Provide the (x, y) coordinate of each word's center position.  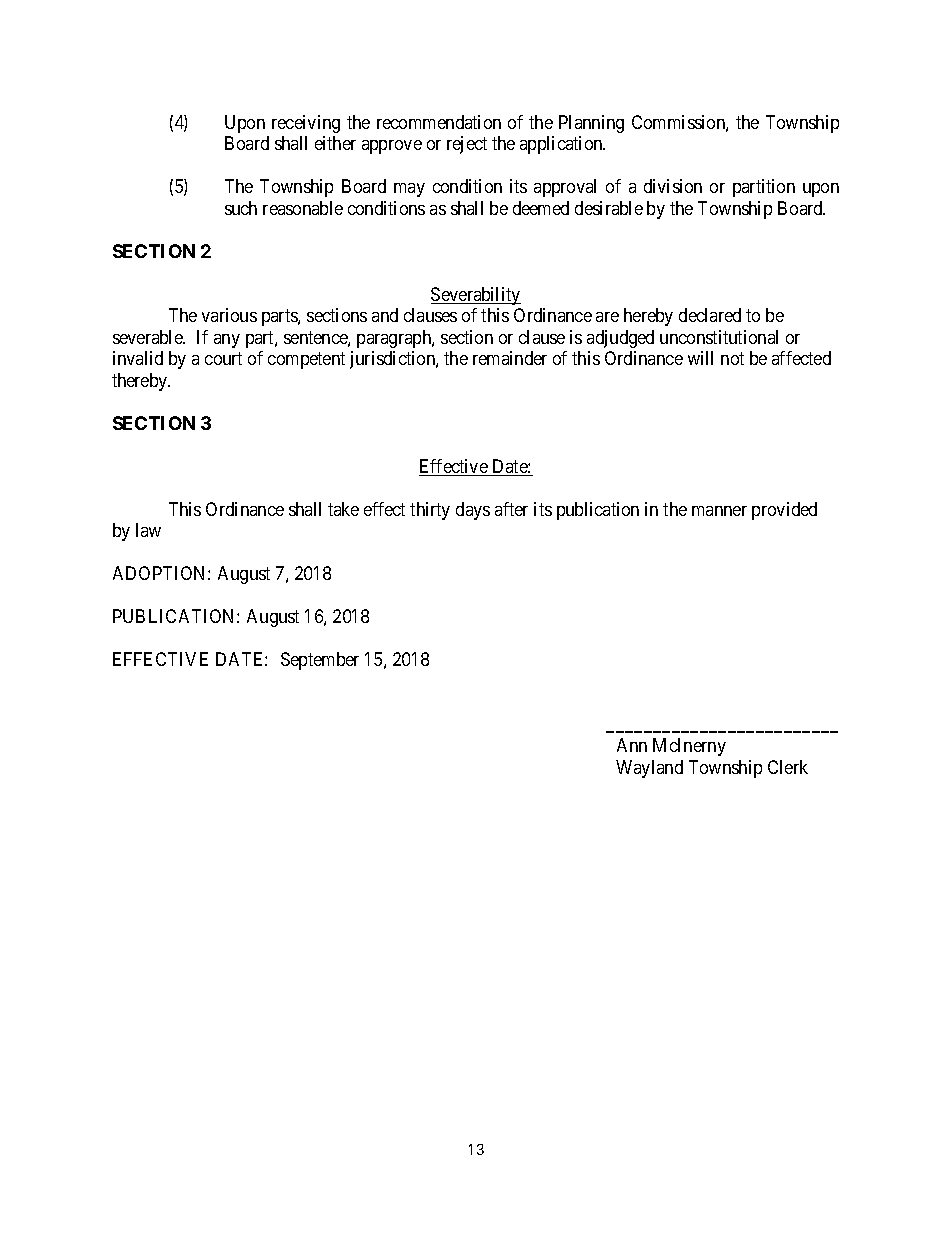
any (227, 341)
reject (467, 145)
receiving (306, 124)
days (473, 511)
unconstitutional (719, 337)
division (673, 186)
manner (719, 511)
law (148, 530)
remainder (510, 358)
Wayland (649, 769)
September (320, 661)
